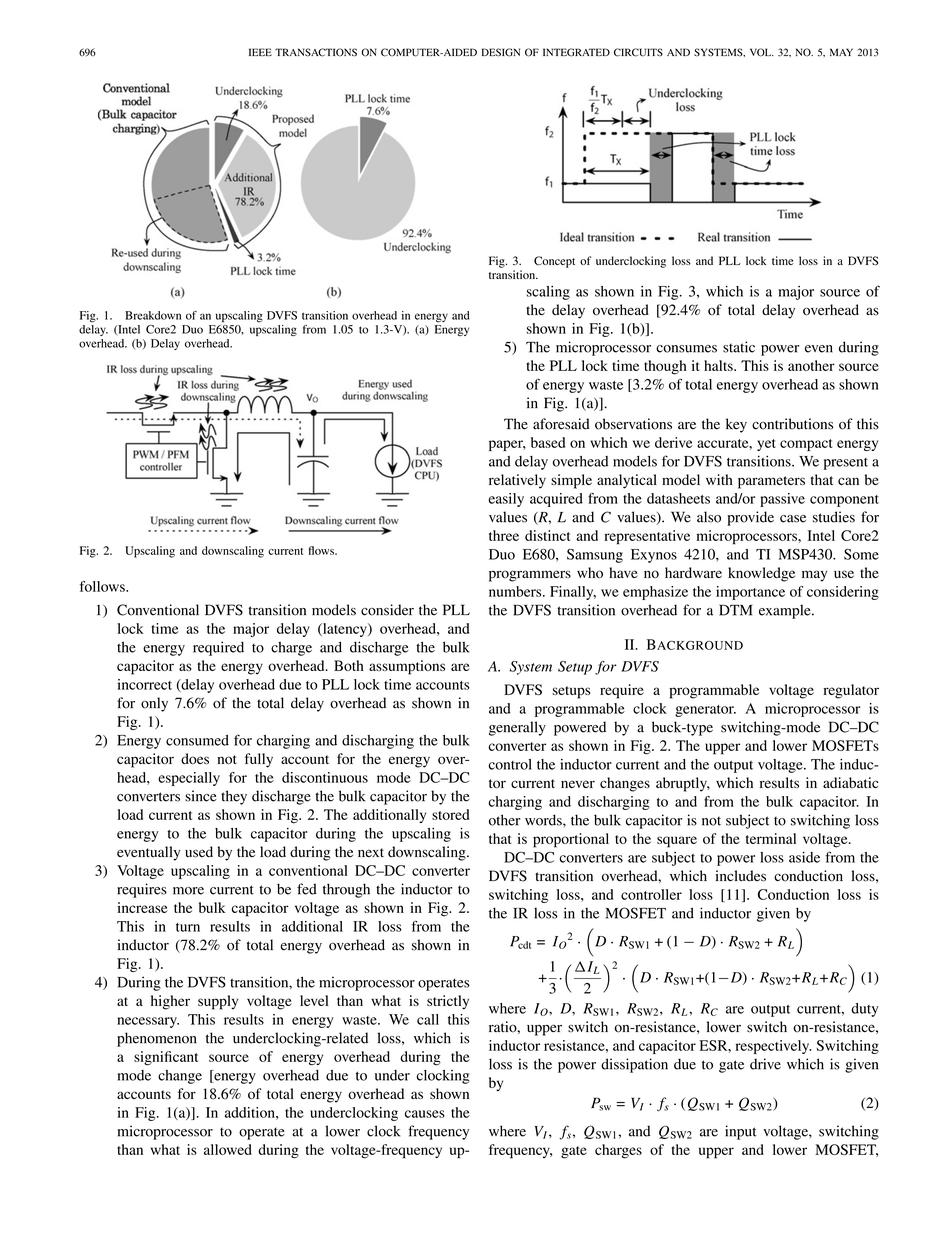 The image size is (952, 1233). Describe the element at coordinates (638, 52) in the document. I see `CIRCUITS` at that location.
